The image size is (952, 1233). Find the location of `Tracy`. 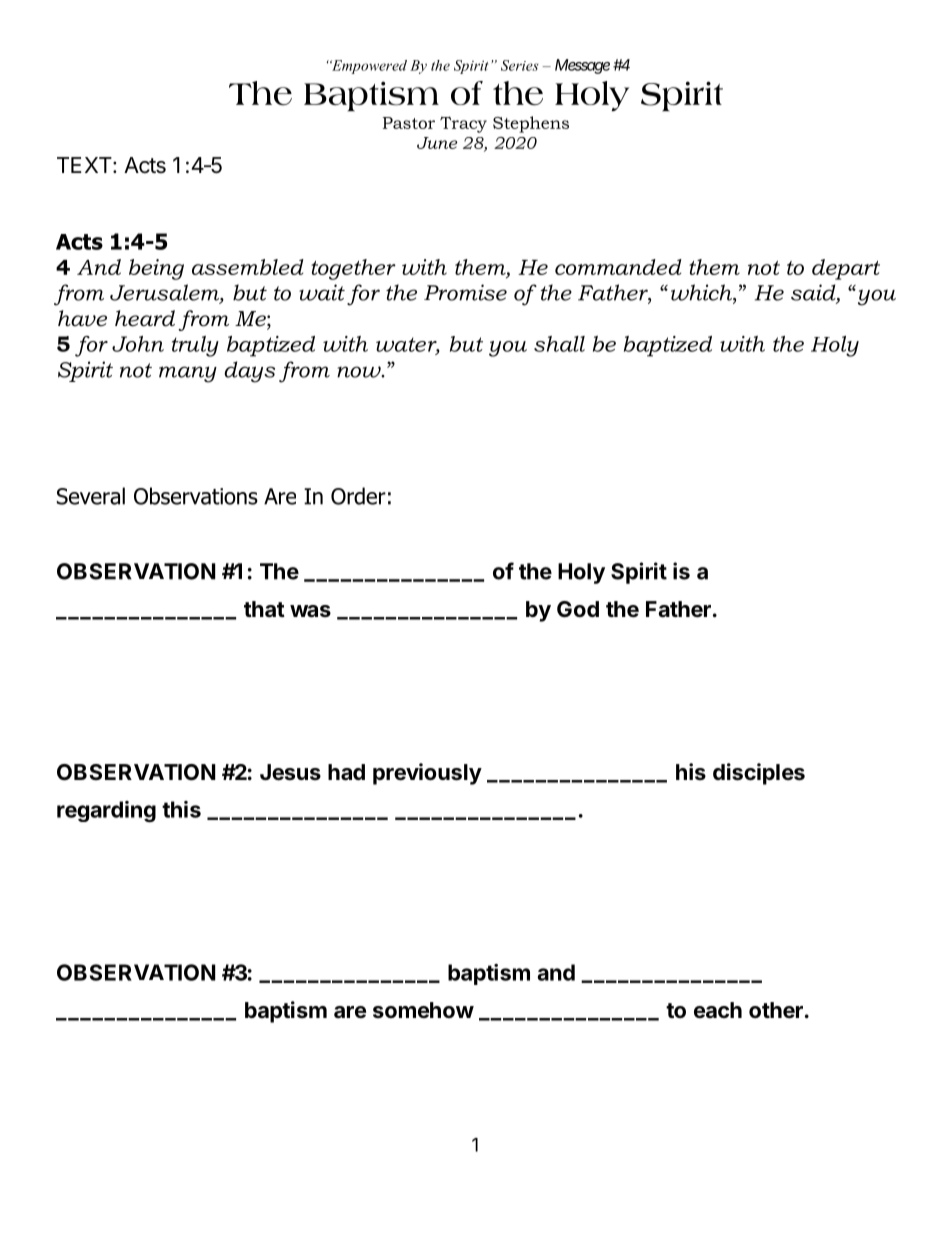

Tracy is located at coordinates (463, 124).
